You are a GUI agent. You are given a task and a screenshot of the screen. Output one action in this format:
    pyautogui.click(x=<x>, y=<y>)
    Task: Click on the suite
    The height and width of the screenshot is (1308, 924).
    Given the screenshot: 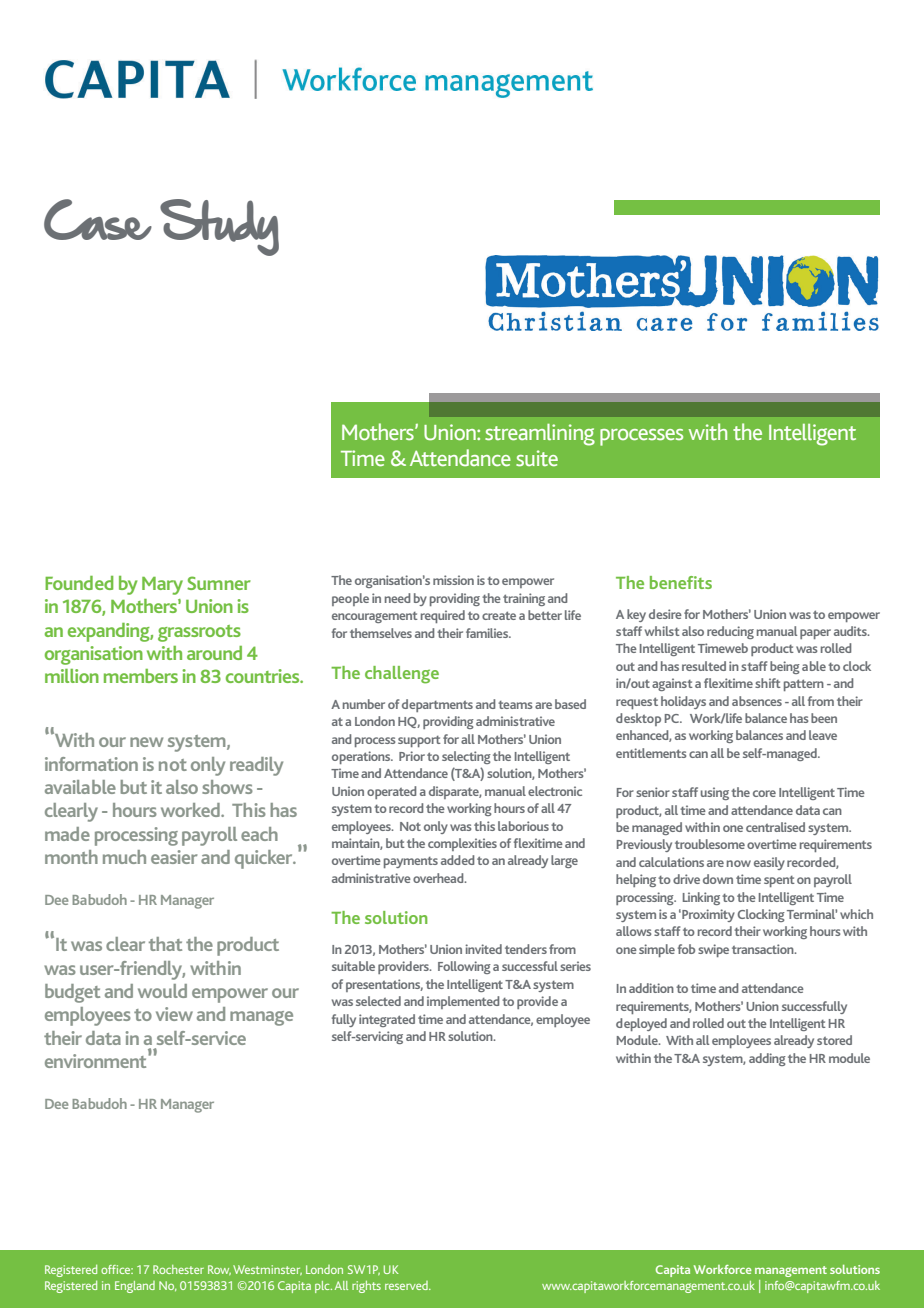 What is the action you would take?
    pyautogui.click(x=537, y=458)
